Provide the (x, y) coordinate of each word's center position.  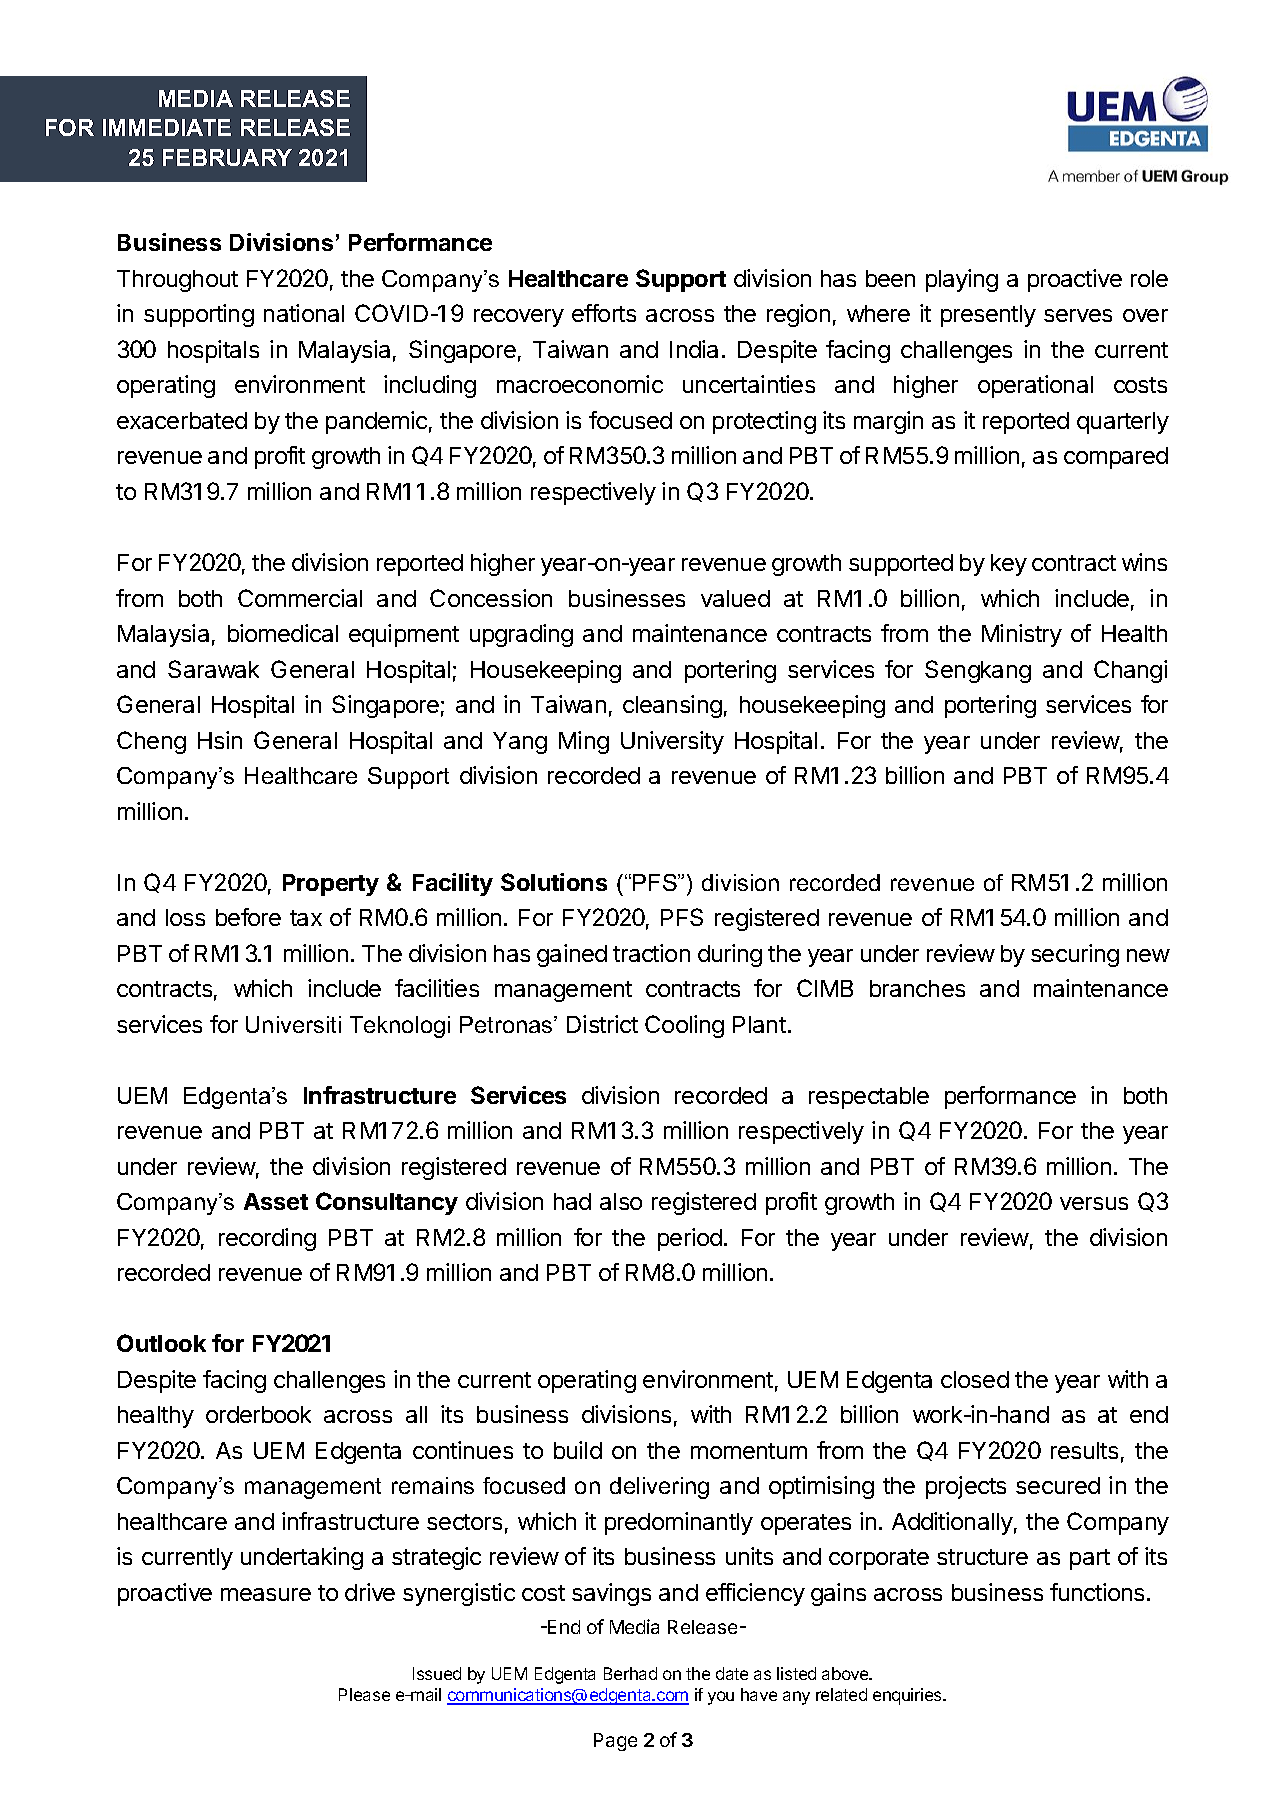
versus (1094, 1203)
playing (962, 280)
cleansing (672, 706)
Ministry (1022, 635)
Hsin (220, 740)
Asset (276, 1201)
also (621, 1201)
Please (364, 1694)
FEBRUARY (227, 157)
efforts (604, 313)
